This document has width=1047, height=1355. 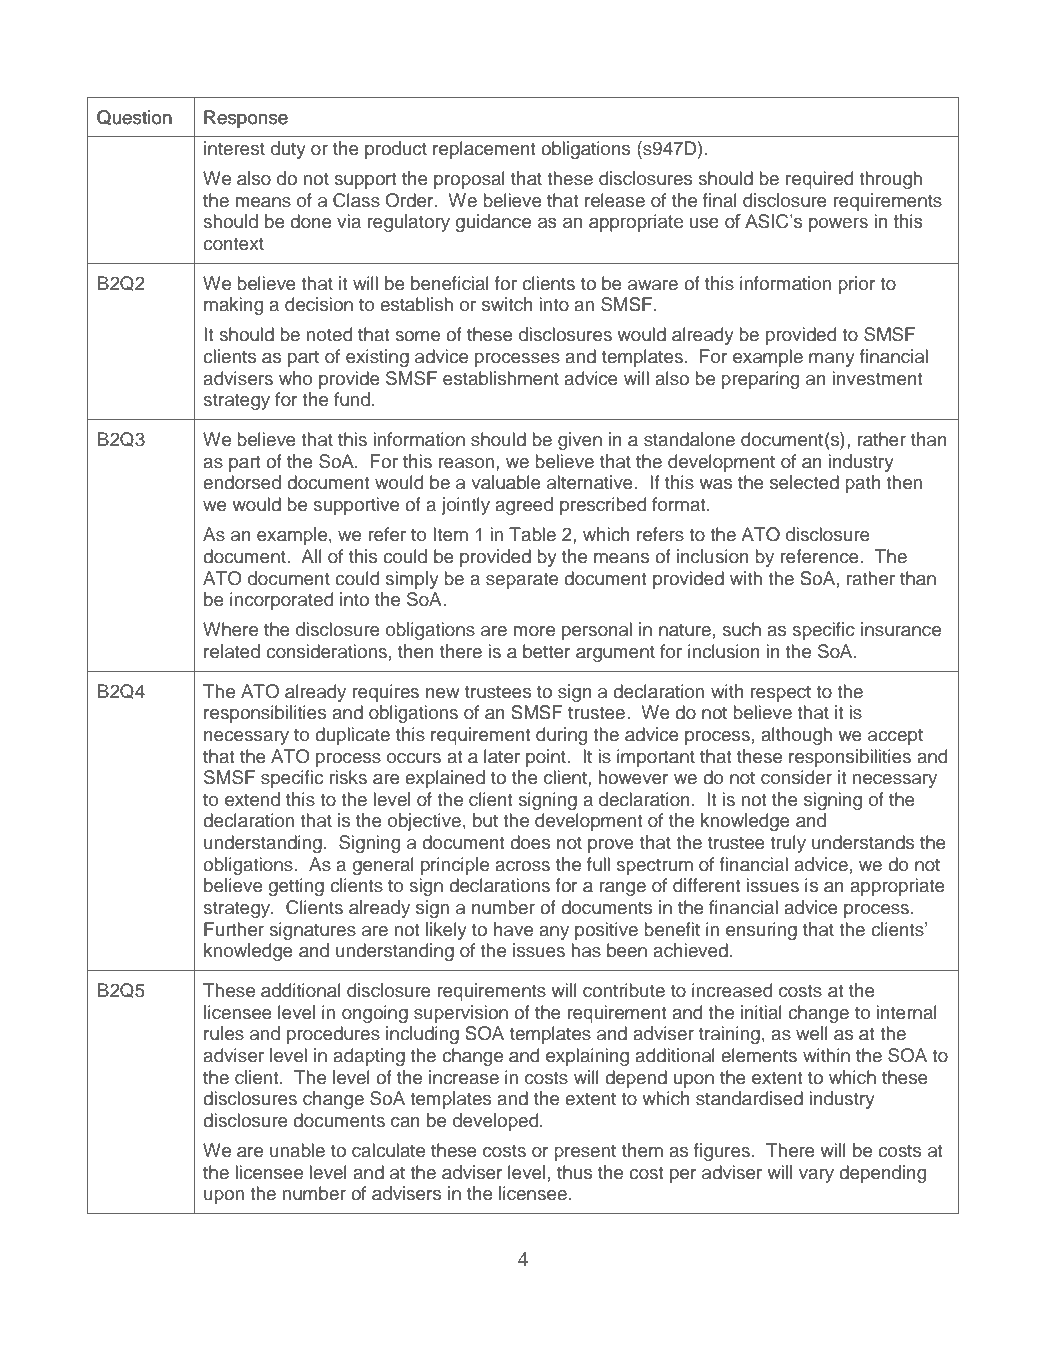 What do you see at coordinates (816, 1176) in the document?
I see `vary` at bounding box center [816, 1176].
